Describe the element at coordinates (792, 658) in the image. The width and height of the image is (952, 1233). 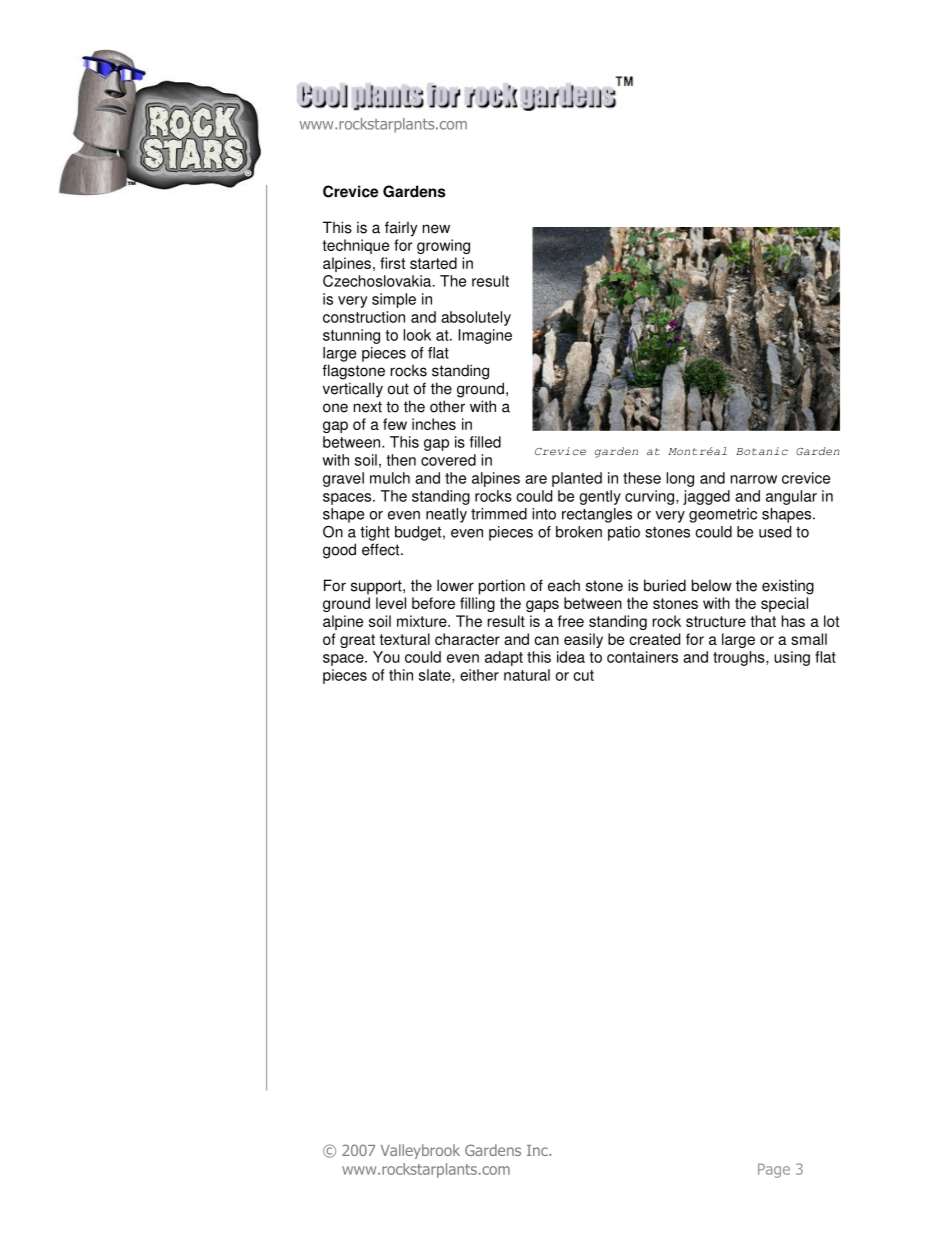
I see `using` at that location.
